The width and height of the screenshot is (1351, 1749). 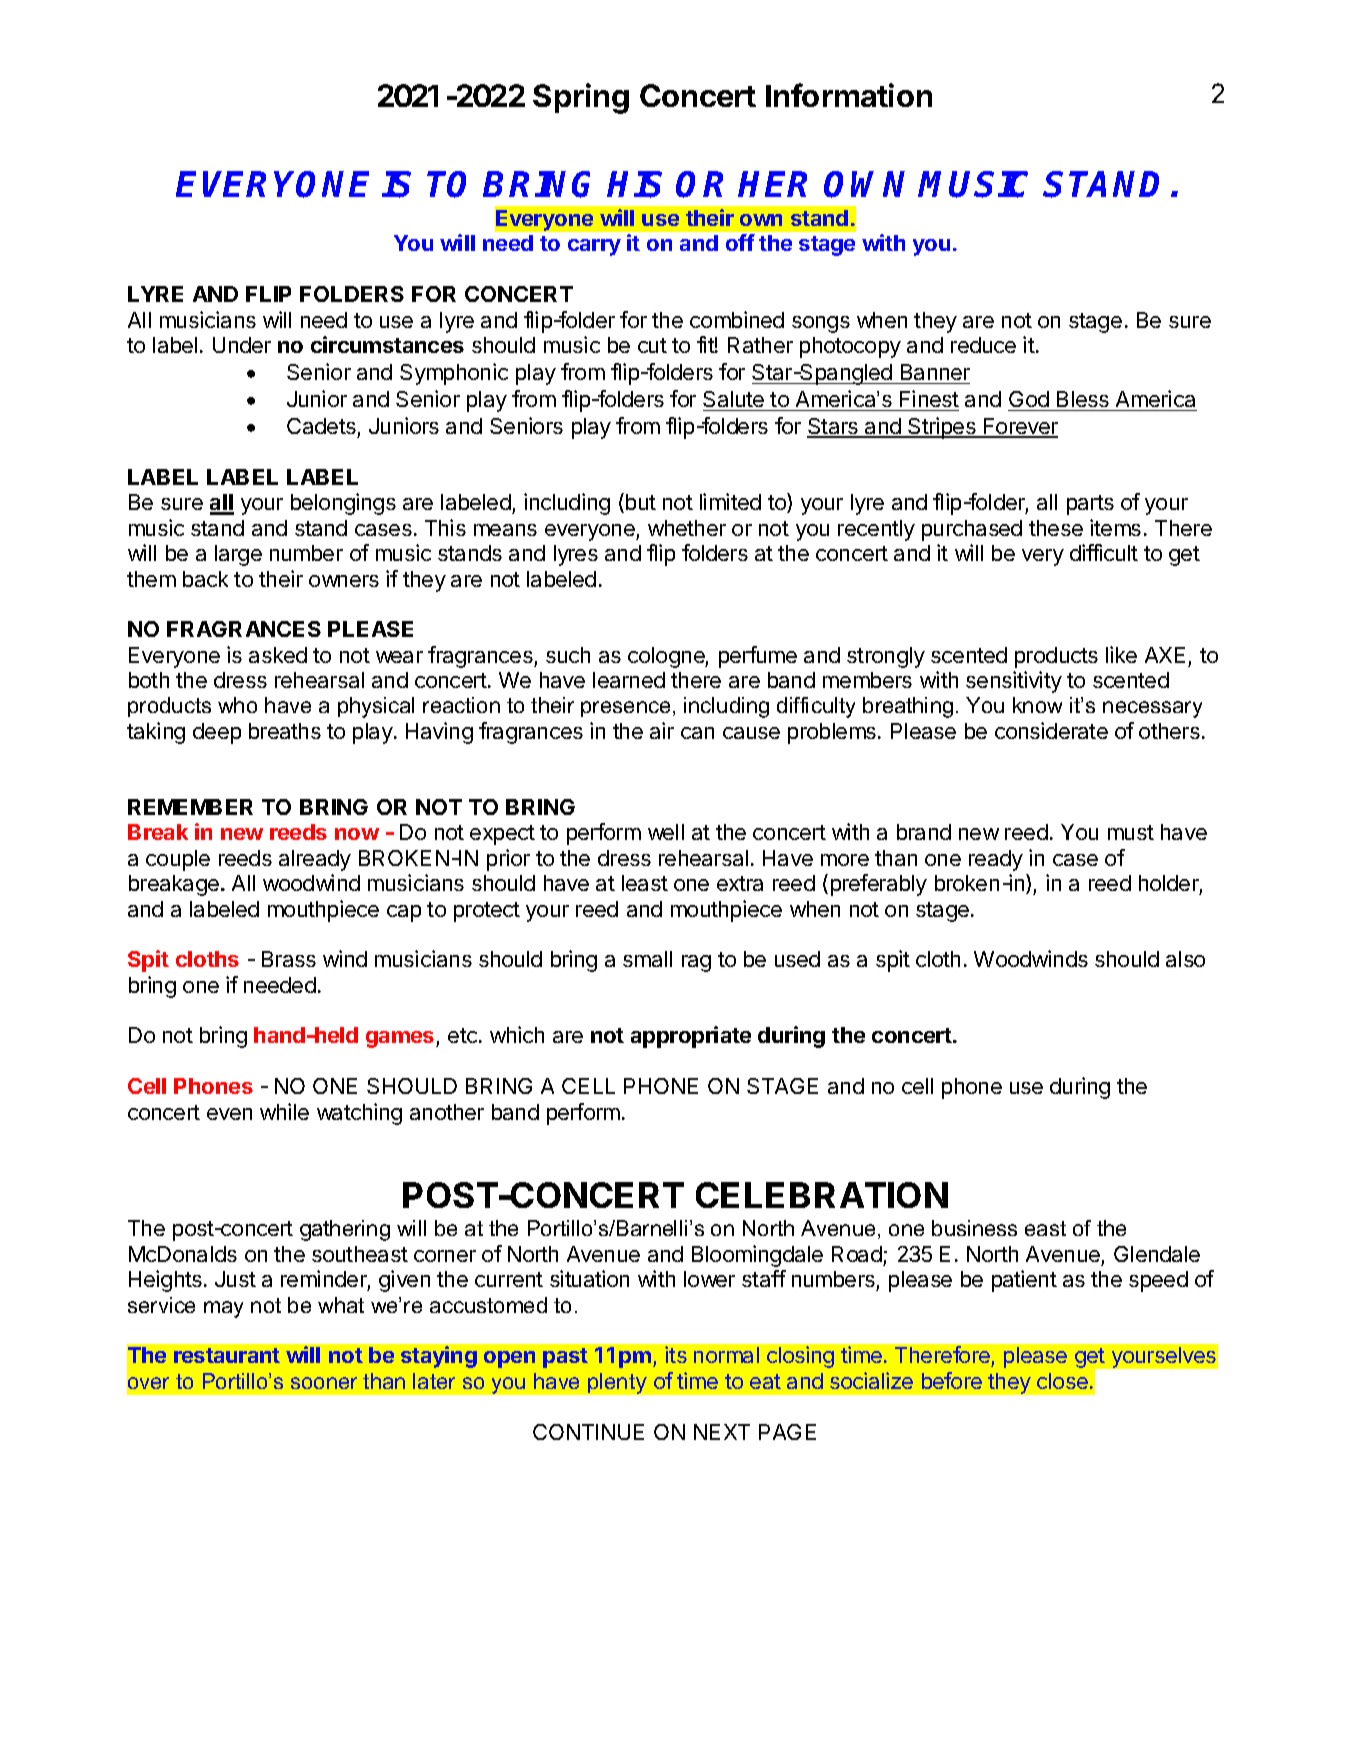 What do you see at coordinates (641, 502) in the screenshot?
I see `but` at bounding box center [641, 502].
